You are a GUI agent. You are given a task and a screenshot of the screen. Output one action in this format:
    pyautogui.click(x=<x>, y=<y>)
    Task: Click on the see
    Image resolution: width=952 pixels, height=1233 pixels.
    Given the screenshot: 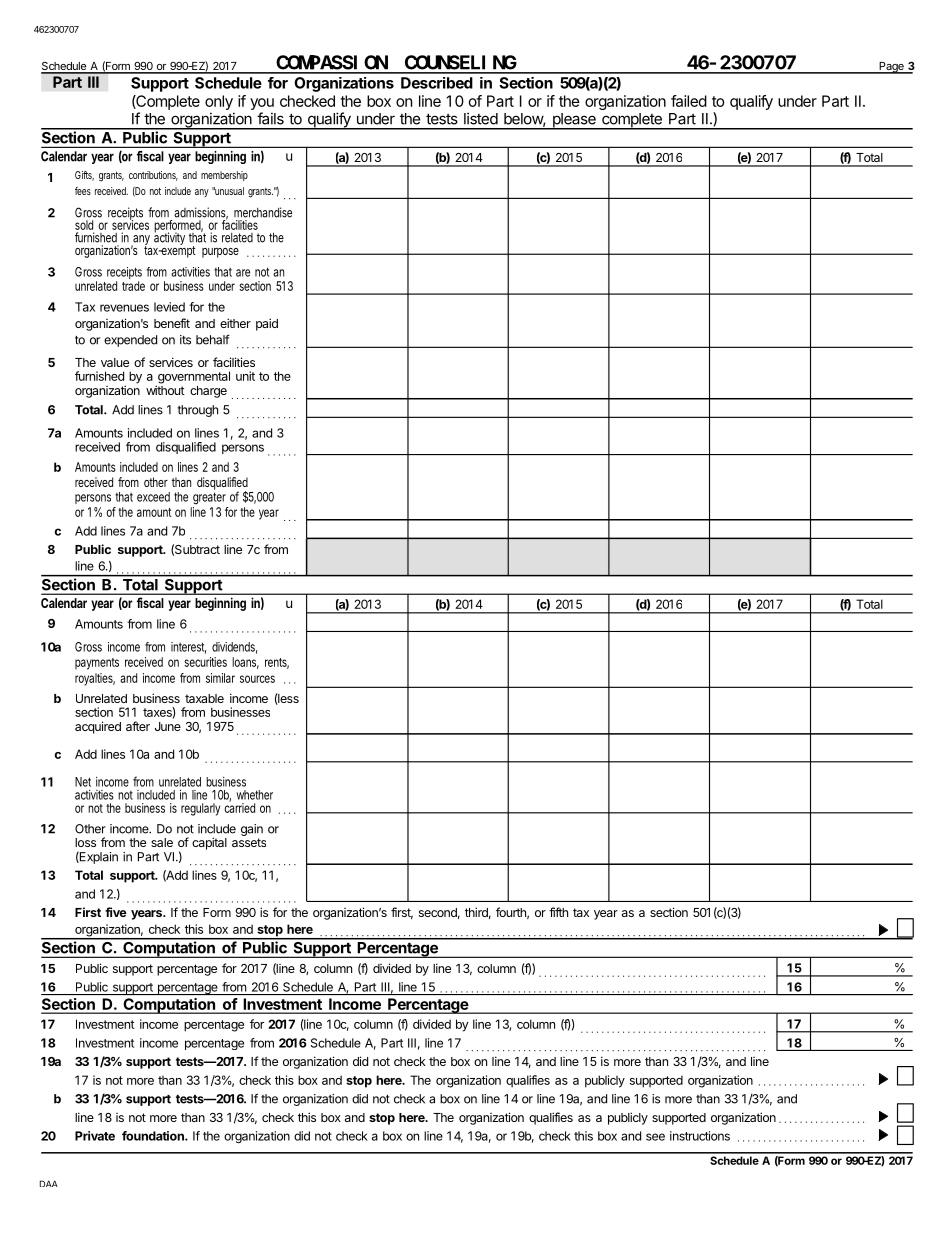 What is the action you would take?
    pyautogui.click(x=655, y=1137)
